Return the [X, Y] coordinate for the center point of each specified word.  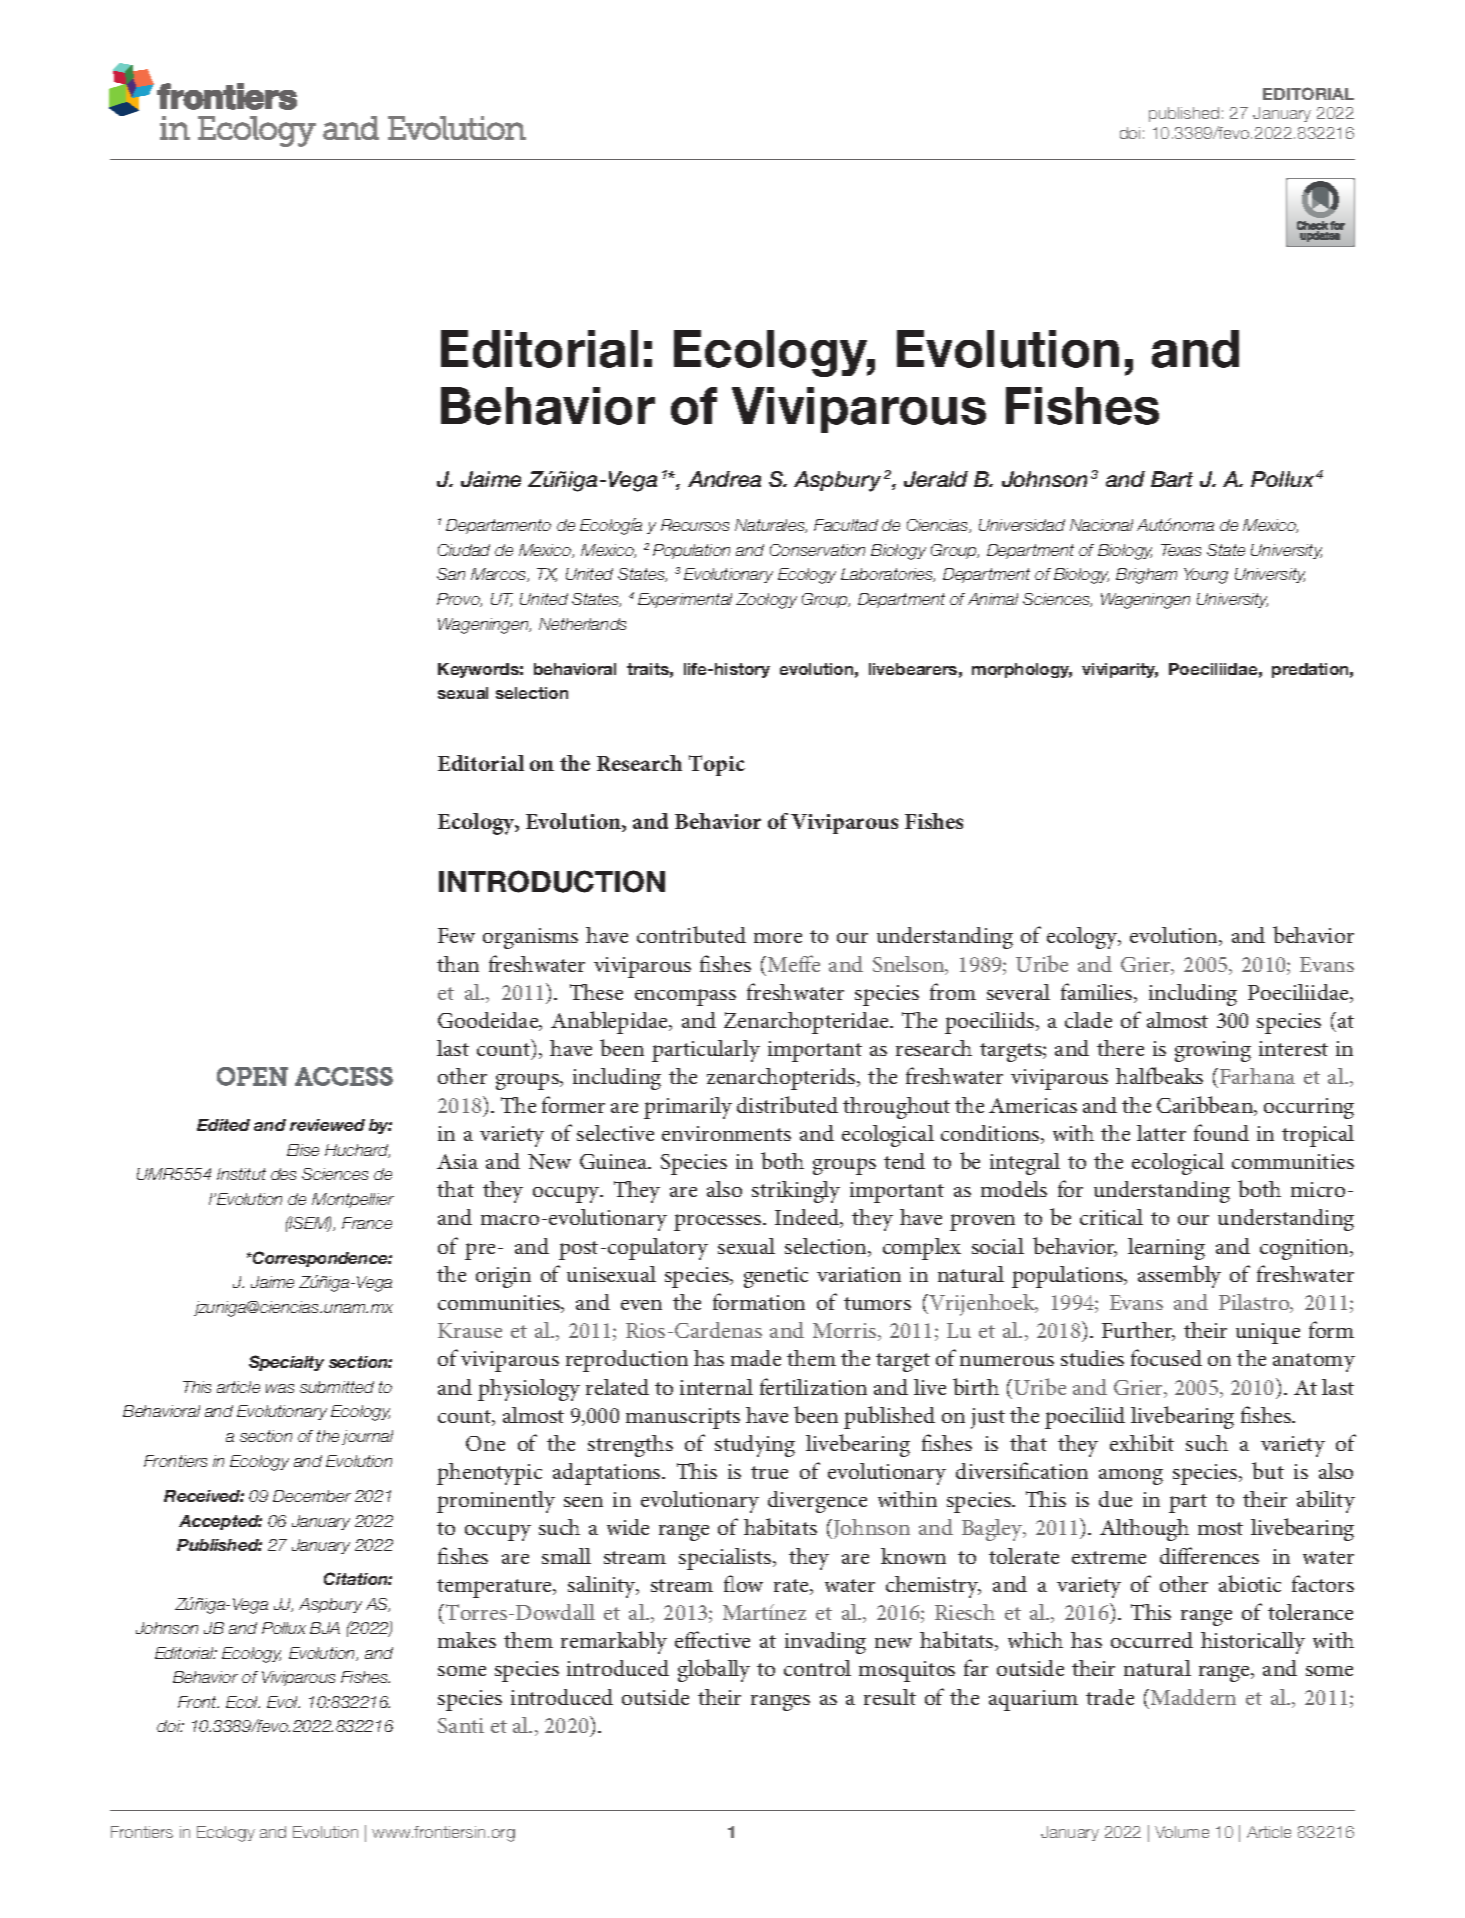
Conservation [817, 550]
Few [456, 935]
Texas [1181, 550]
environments [726, 1133]
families [1098, 993]
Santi [461, 1725]
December [312, 1496]
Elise [303, 1150]
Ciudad [464, 550]
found [1221, 1132]
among [1131, 1477]
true [769, 1472]
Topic [717, 765]
